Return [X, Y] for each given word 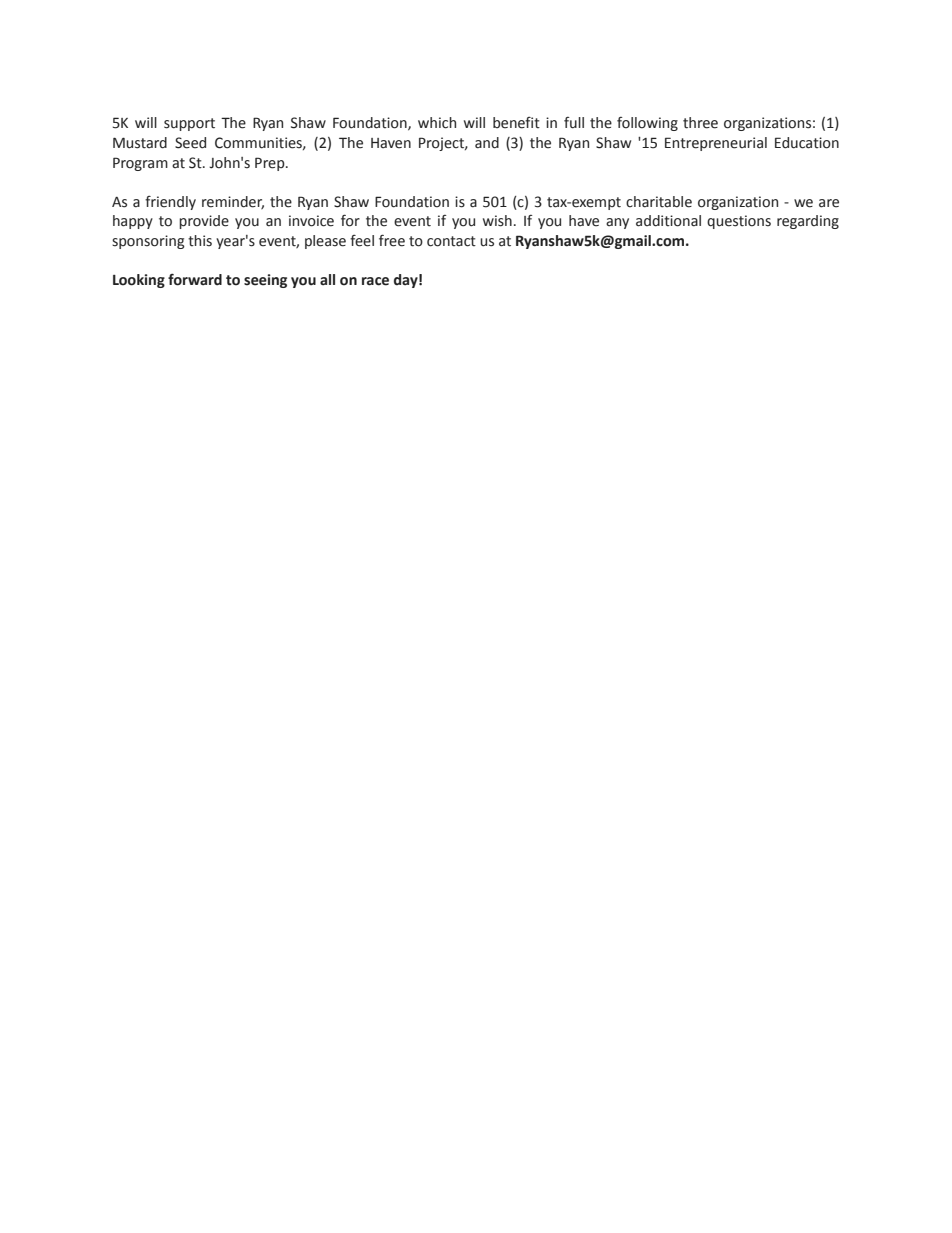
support [189, 124]
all [327, 279]
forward [195, 279]
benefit [516, 123]
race [375, 281]
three [700, 123]
